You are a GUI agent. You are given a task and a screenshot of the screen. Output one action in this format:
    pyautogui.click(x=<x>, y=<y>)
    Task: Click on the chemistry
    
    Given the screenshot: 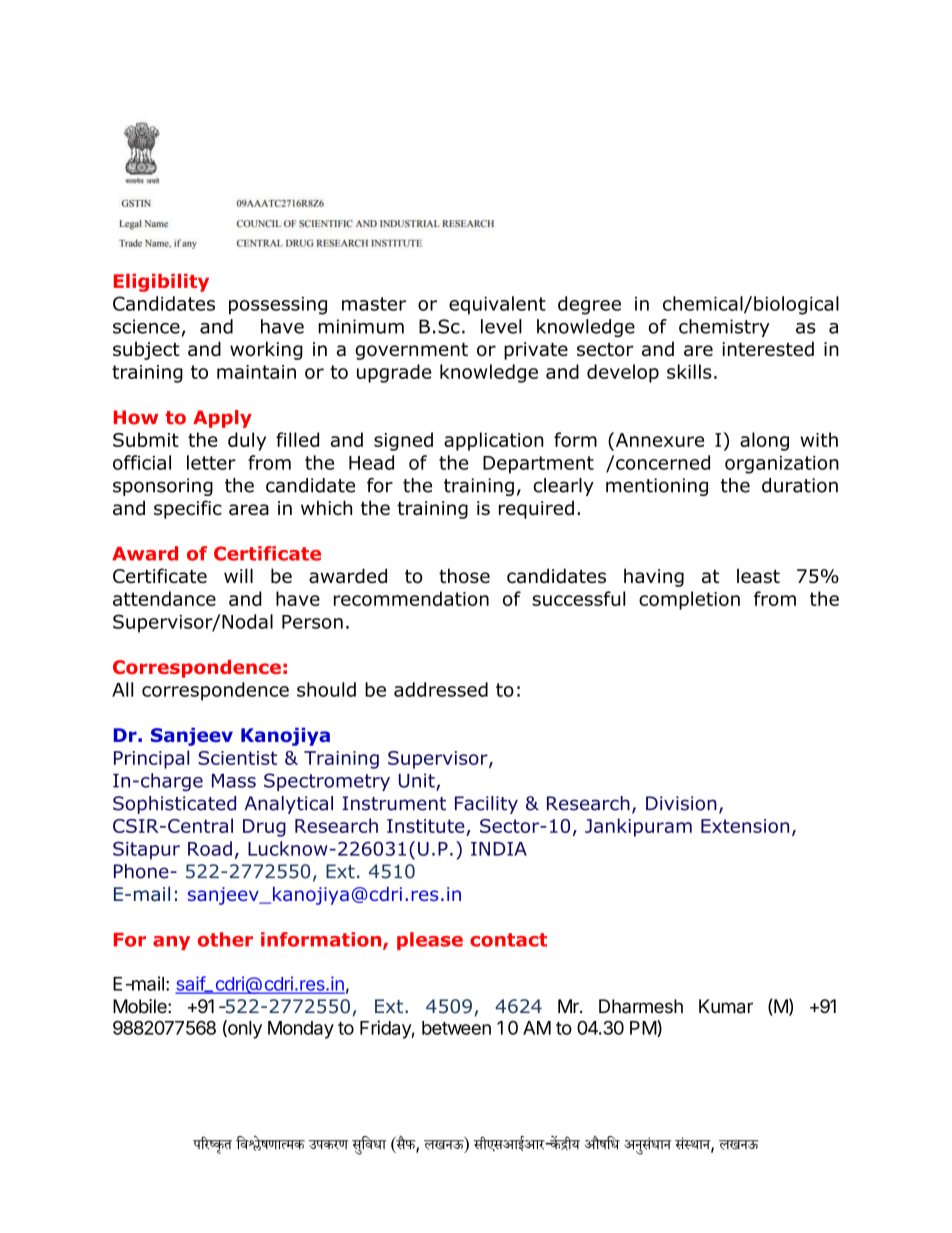 What is the action you would take?
    pyautogui.click(x=724, y=328)
